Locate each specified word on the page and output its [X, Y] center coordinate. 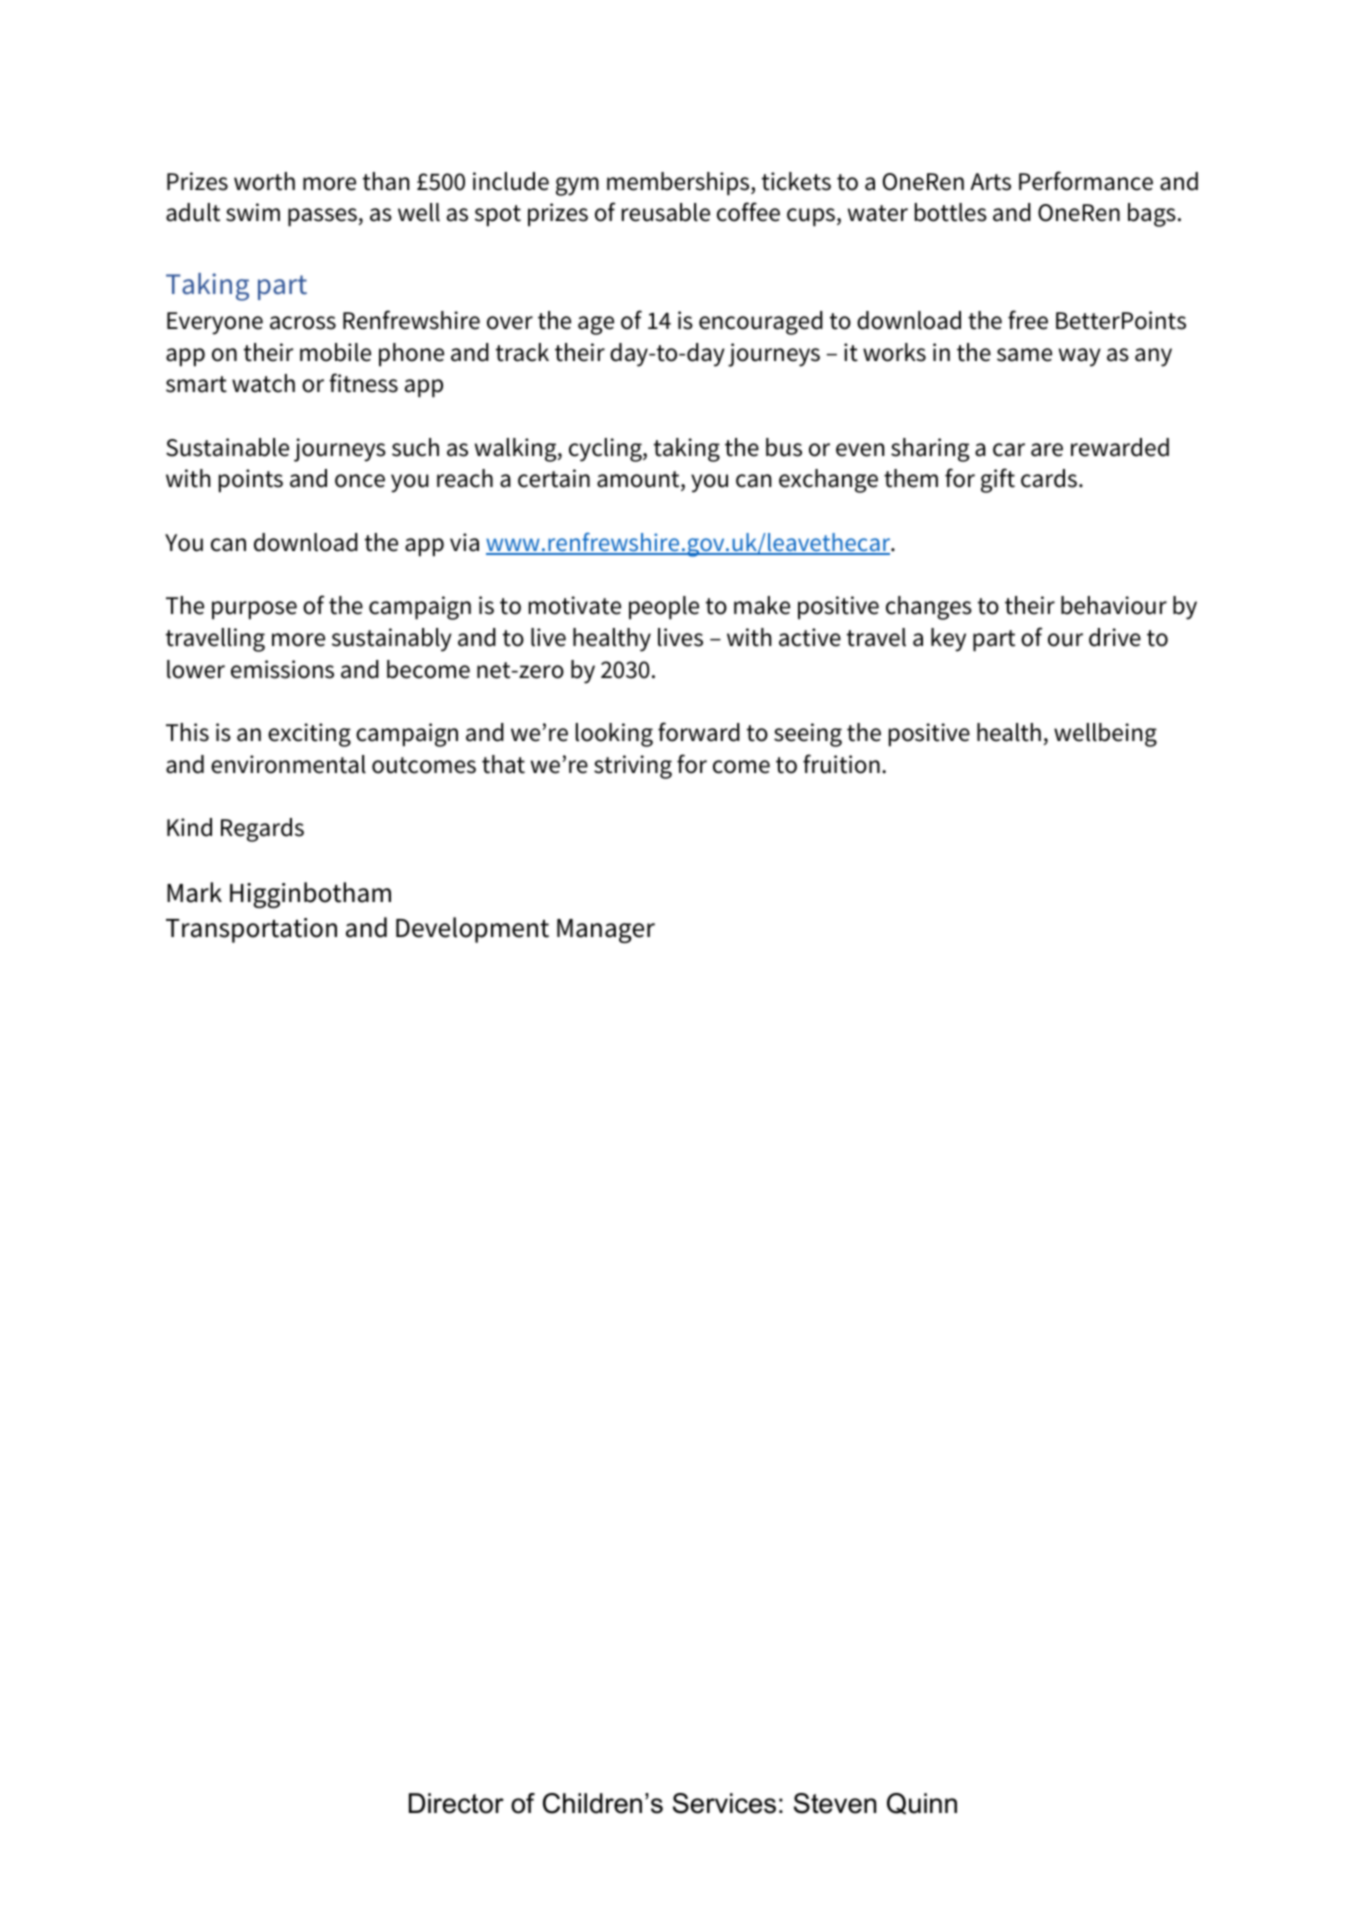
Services [724, 1803]
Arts [990, 182]
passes [322, 217]
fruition [841, 764]
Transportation [251, 930]
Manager [606, 931]
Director [456, 1803]
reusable [666, 212]
